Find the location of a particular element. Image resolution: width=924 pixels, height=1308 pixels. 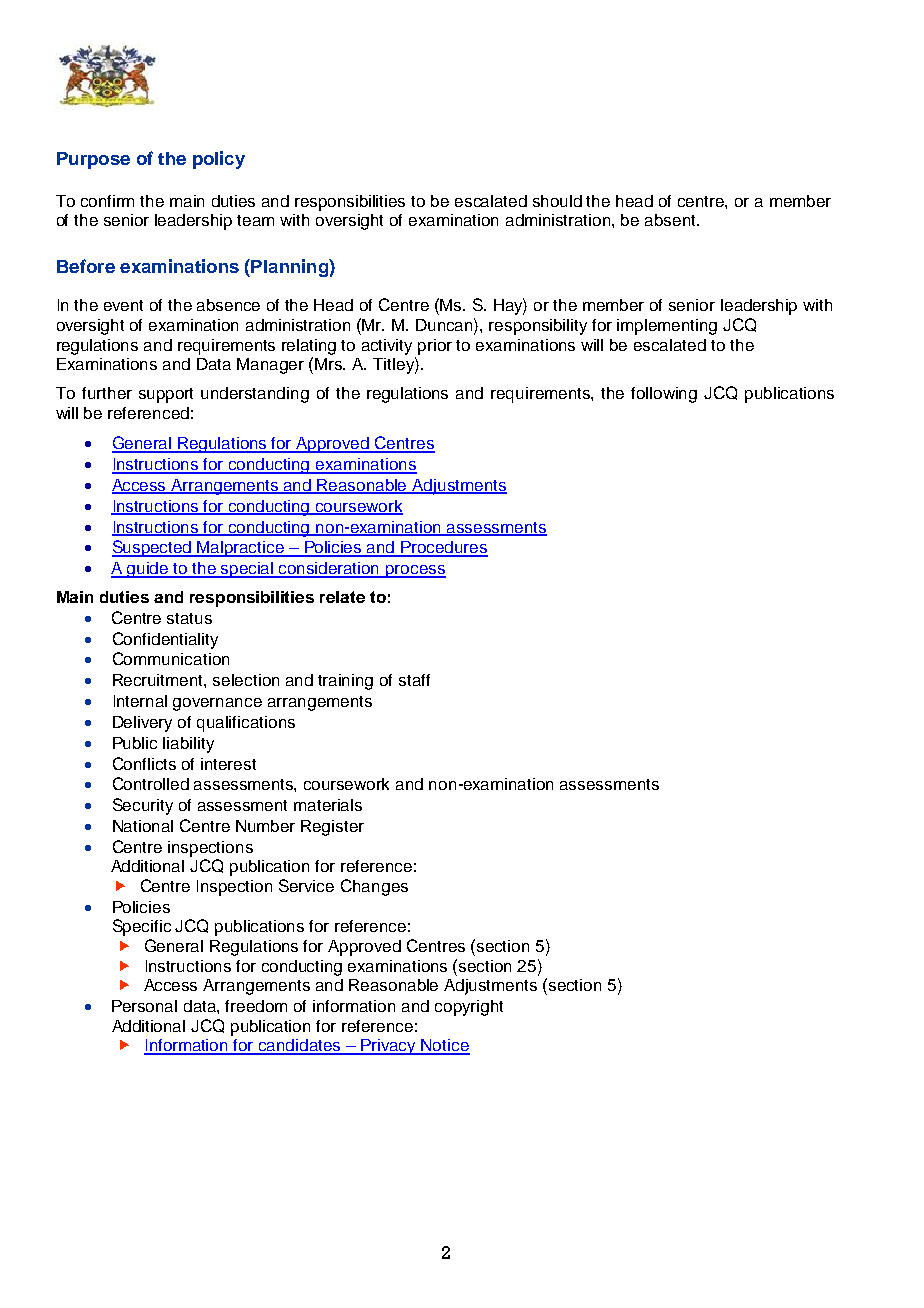

status is located at coordinates (189, 618).
